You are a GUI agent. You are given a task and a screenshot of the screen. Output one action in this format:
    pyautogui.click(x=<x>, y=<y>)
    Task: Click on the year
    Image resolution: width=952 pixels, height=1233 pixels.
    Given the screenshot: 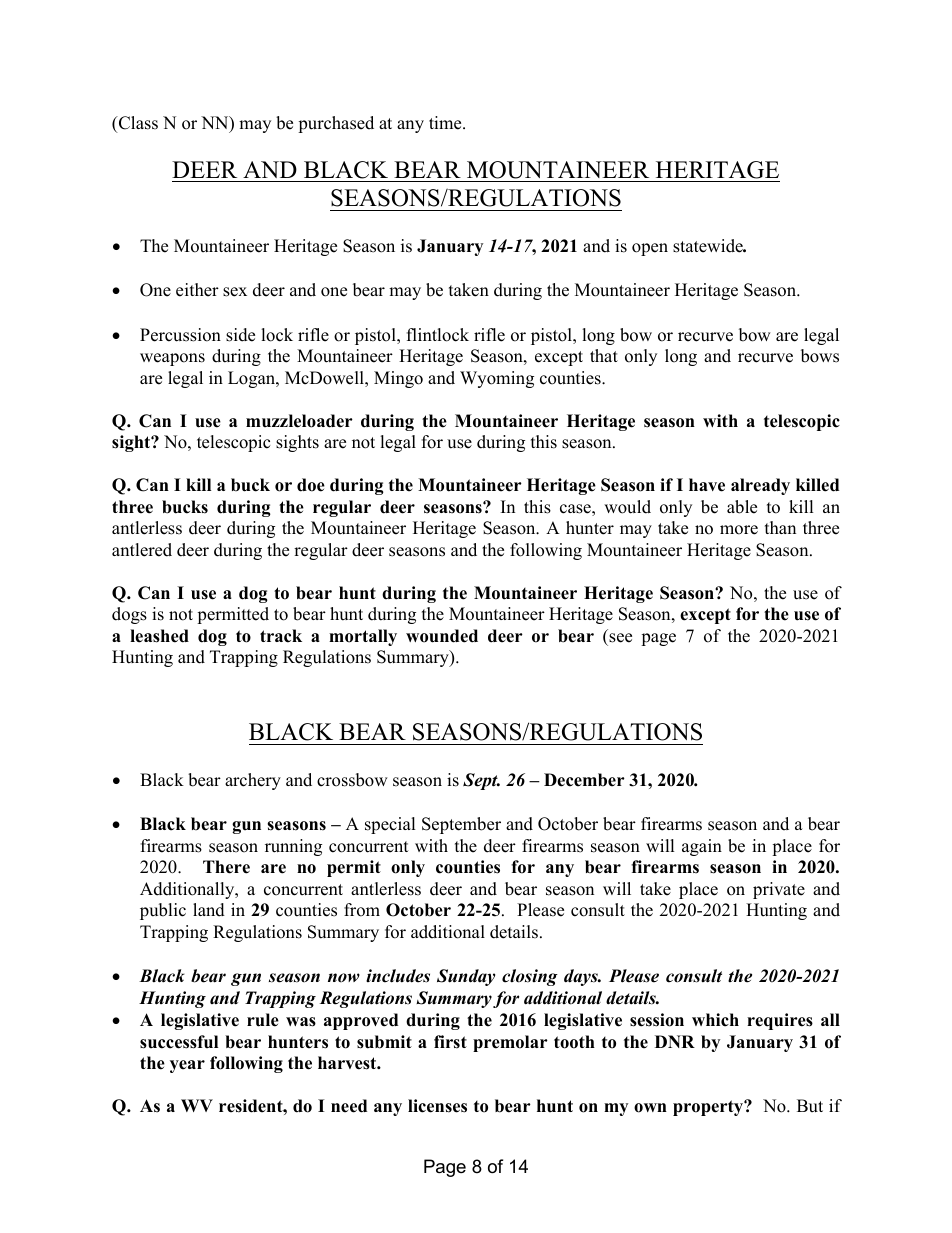 What is the action you would take?
    pyautogui.click(x=187, y=1066)
